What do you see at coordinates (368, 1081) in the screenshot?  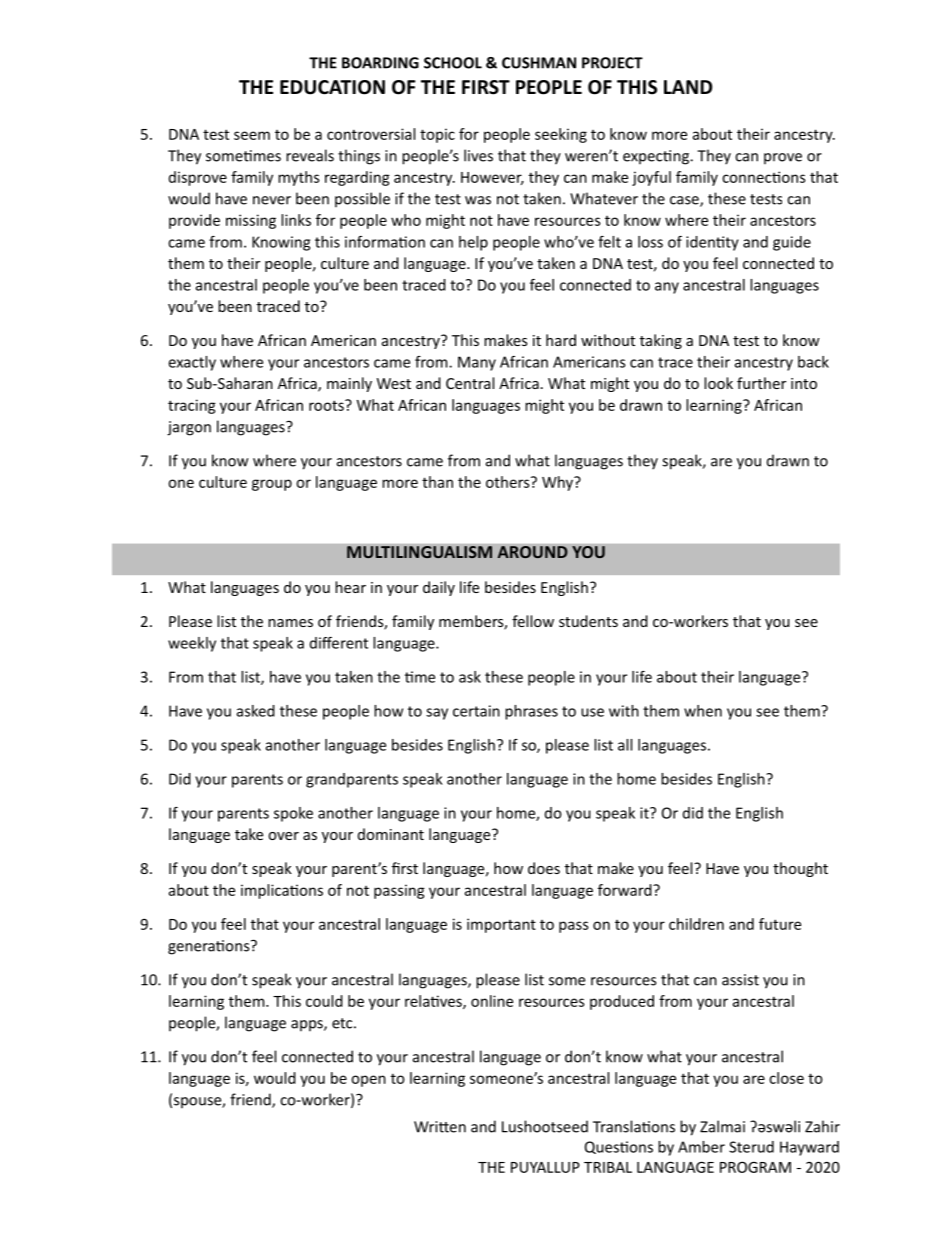 I see `open` at bounding box center [368, 1081].
